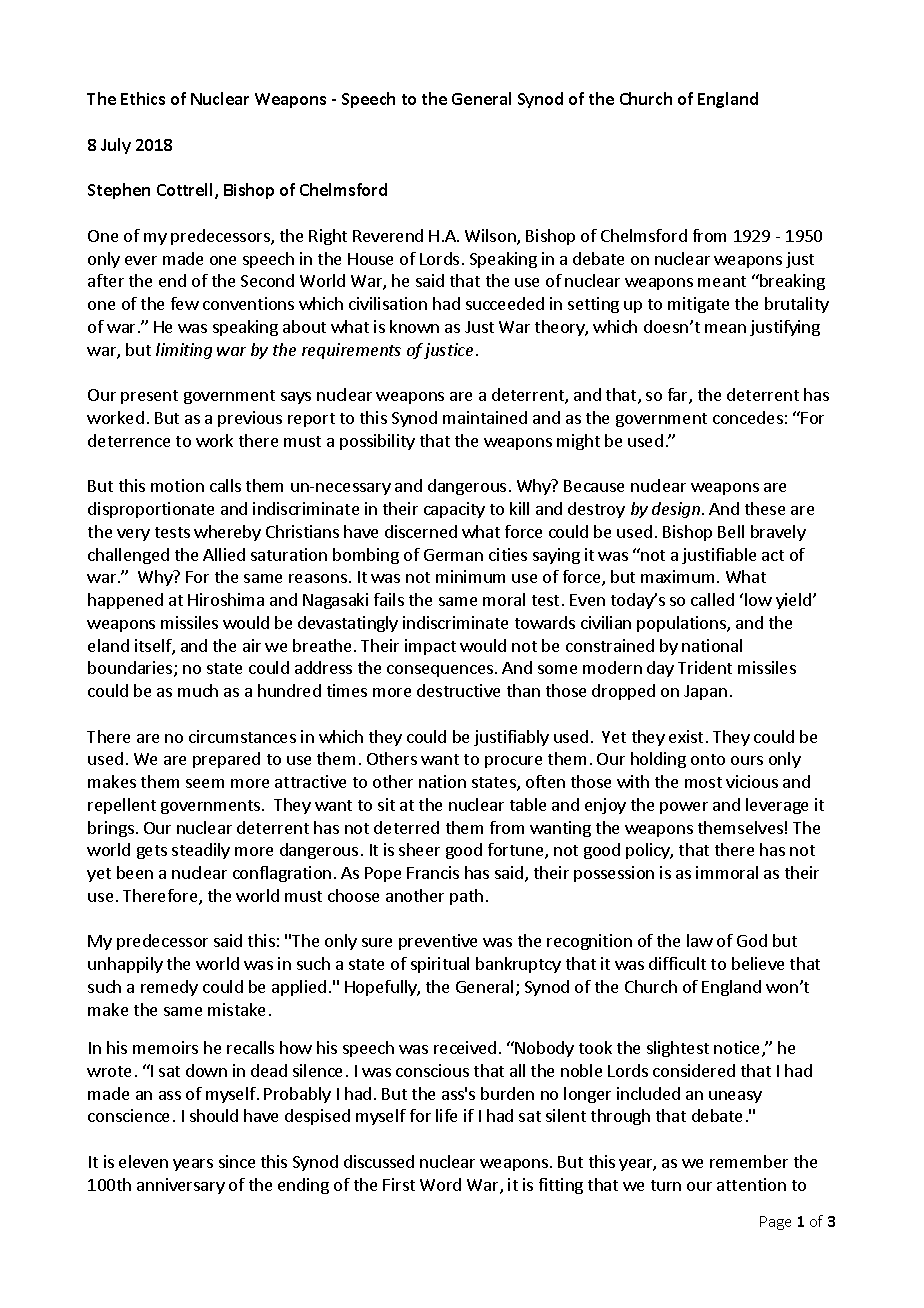 This document has width=924, height=1308. Describe the element at coordinates (491, 237) in the document. I see `Wilson` at that location.
